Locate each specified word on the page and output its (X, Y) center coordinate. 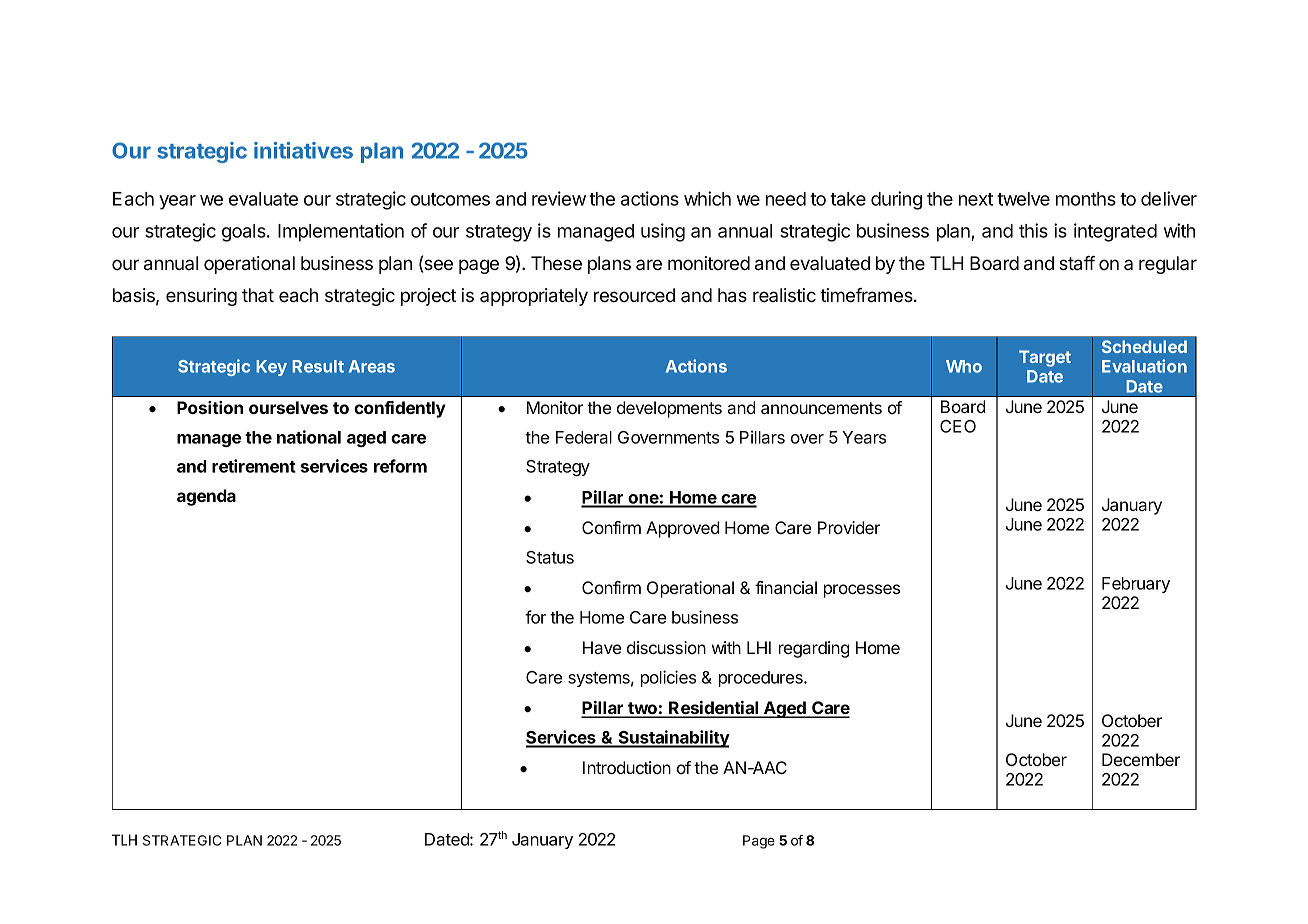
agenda (206, 497)
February (1136, 585)
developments (669, 409)
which (707, 198)
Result (318, 366)
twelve (1023, 199)
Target (1045, 358)
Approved (682, 529)
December (1141, 759)
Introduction (627, 767)
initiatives (303, 150)
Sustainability (673, 739)
